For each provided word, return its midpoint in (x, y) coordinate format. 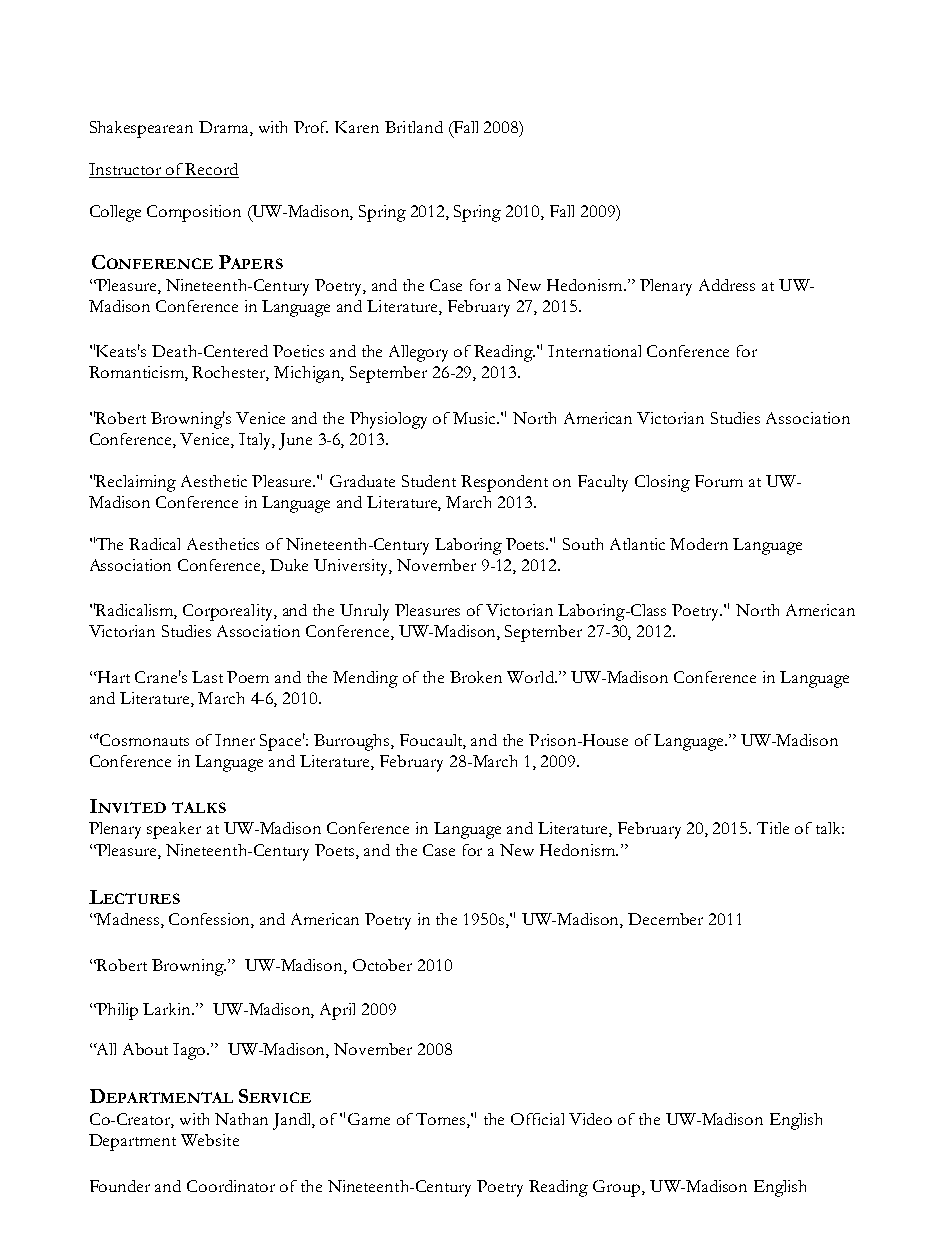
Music (476, 418)
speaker (174, 830)
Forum (719, 481)
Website (210, 1140)
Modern (699, 544)
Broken (476, 677)
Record (212, 170)
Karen (357, 127)
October (382, 965)
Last (207, 677)
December (665, 919)
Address (727, 285)
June (295, 441)
